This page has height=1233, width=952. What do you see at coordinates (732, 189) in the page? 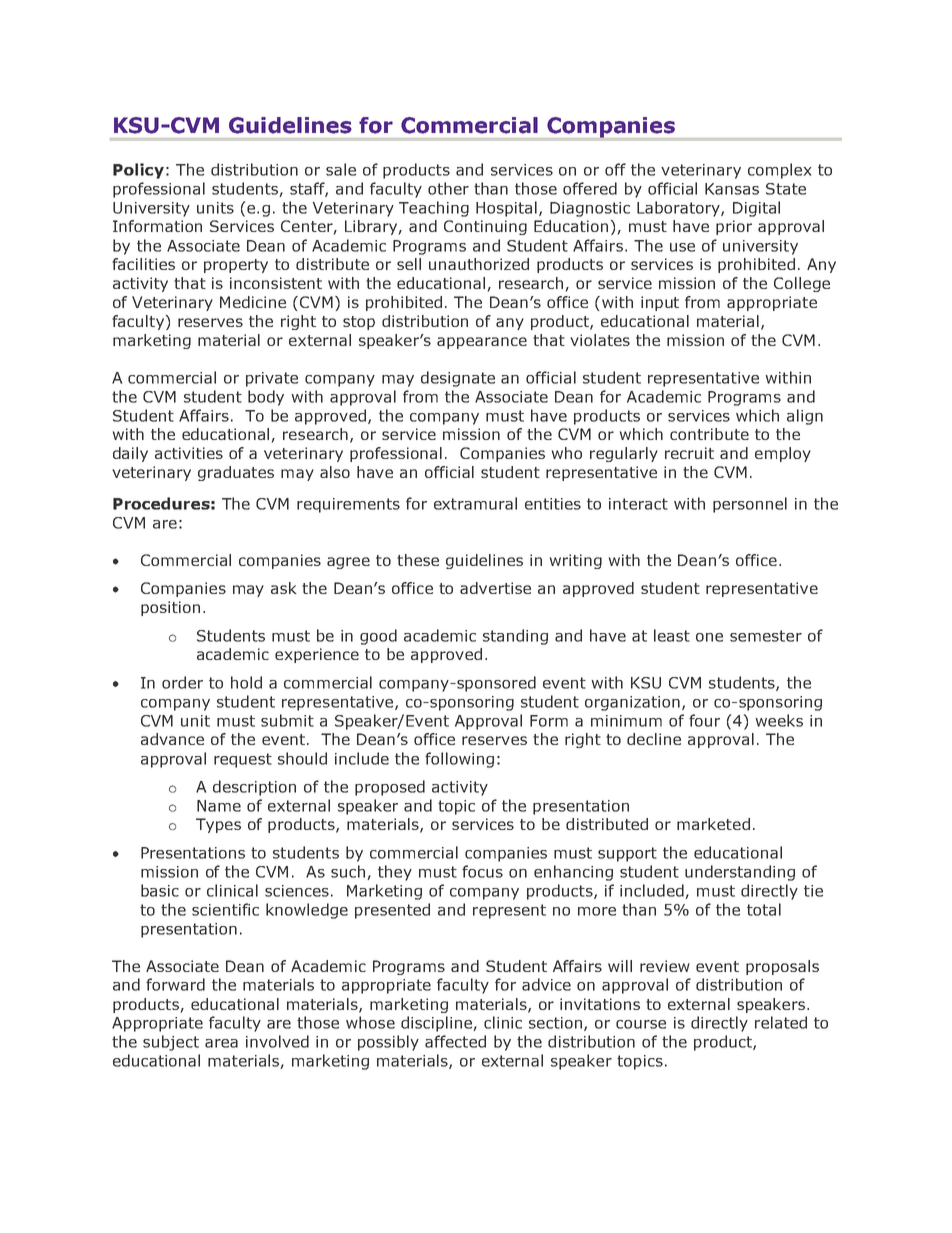
I see `Kansas` at bounding box center [732, 189].
